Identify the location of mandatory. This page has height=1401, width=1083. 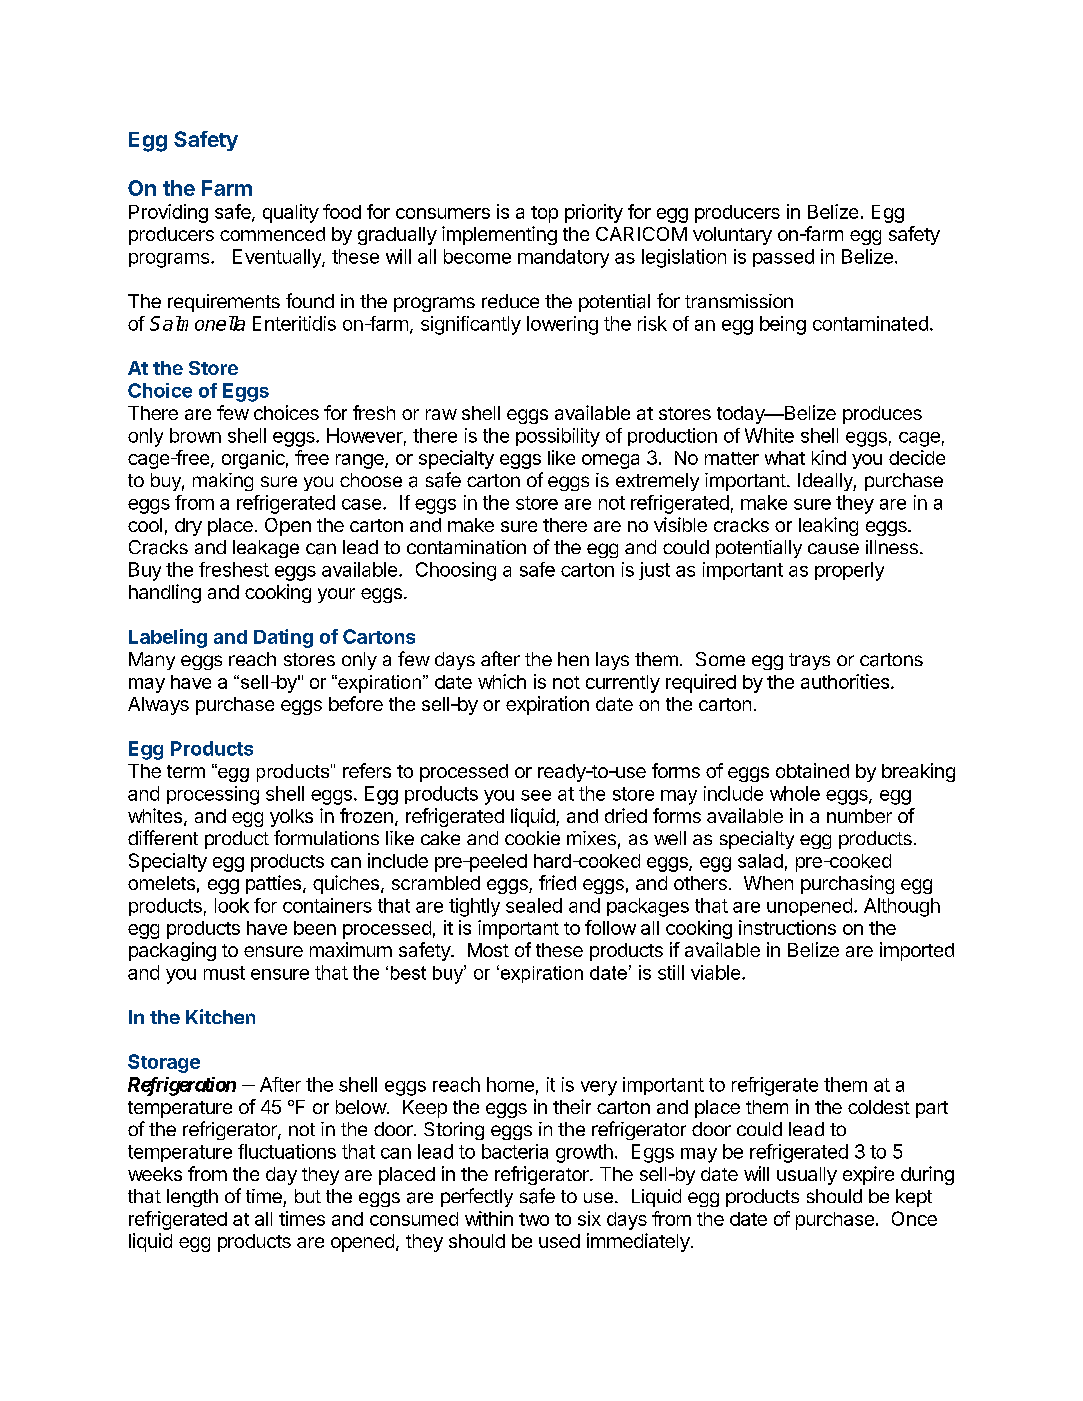
(563, 258).
